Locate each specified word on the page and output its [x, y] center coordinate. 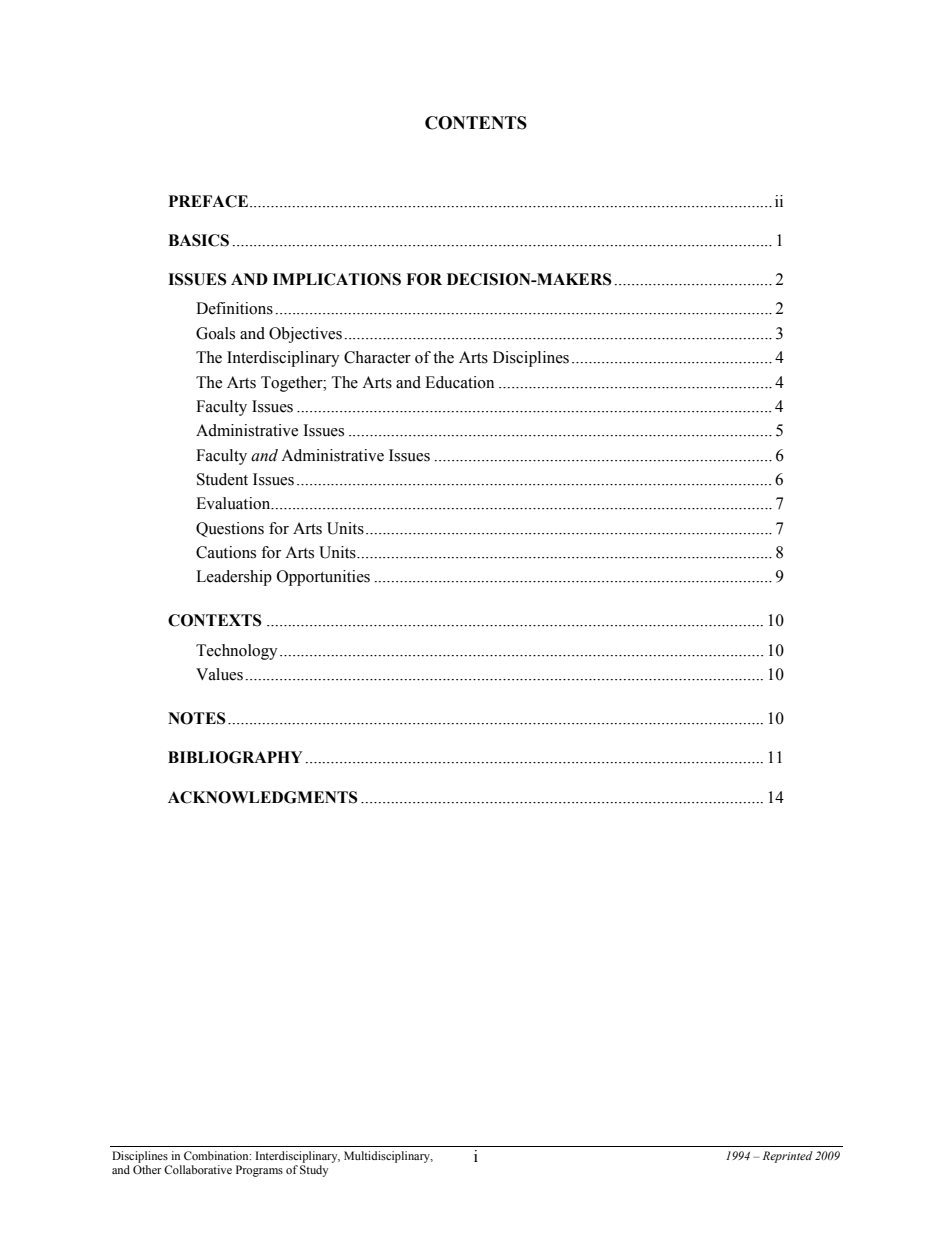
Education [459, 382]
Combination [217, 1155]
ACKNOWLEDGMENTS [263, 797]
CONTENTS [476, 123]
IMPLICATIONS [337, 279]
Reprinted [788, 1157]
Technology [237, 652]
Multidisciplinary [388, 1157]
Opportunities [323, 578]
